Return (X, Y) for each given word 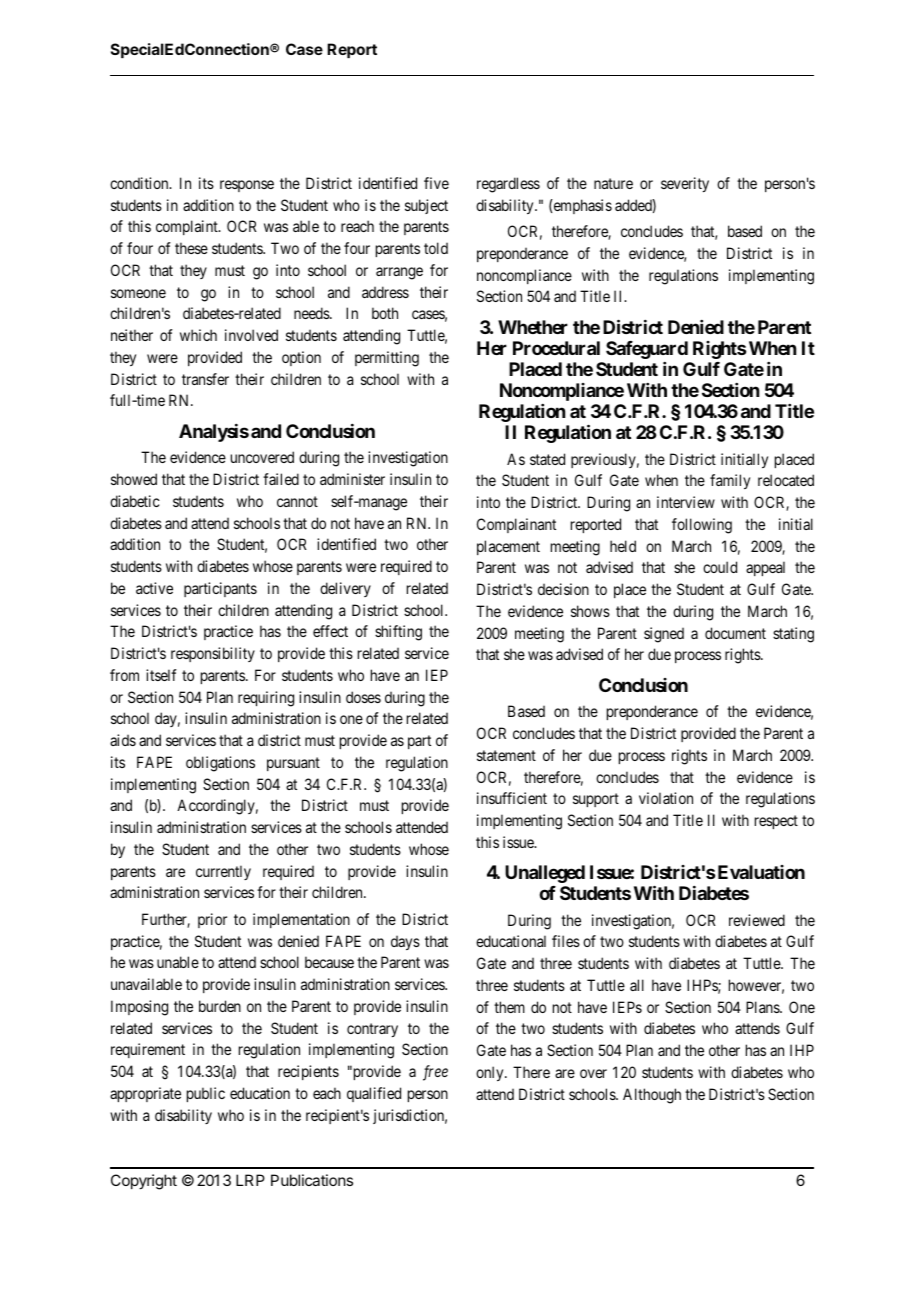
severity (685, 184)
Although (652, 1096)
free (435, 1073)
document (735, 633)
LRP (250, 1180)
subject (426, 206)
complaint (188, 227)
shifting (398, 633)
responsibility (213, 654)
